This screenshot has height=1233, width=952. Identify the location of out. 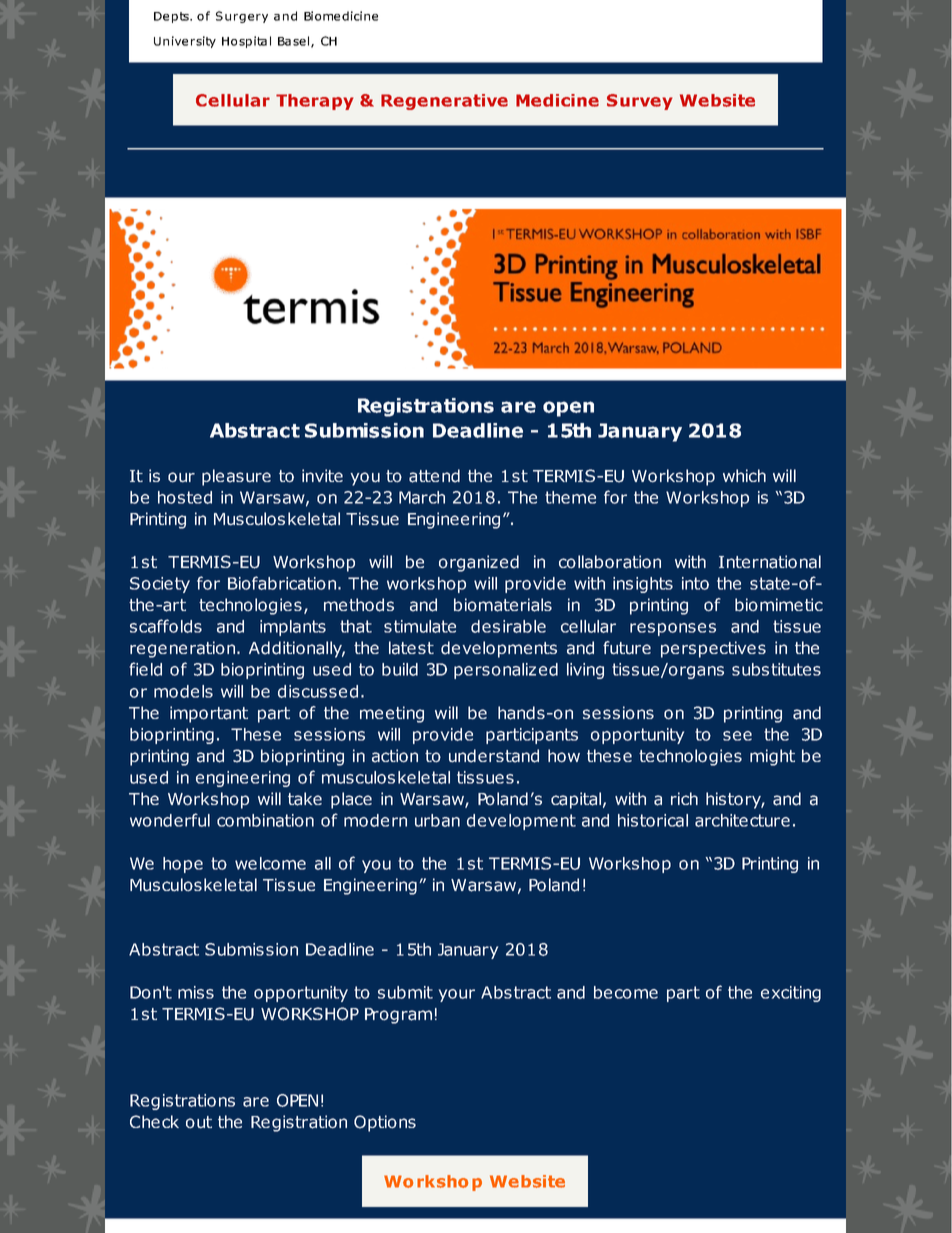
(199, 1122).
